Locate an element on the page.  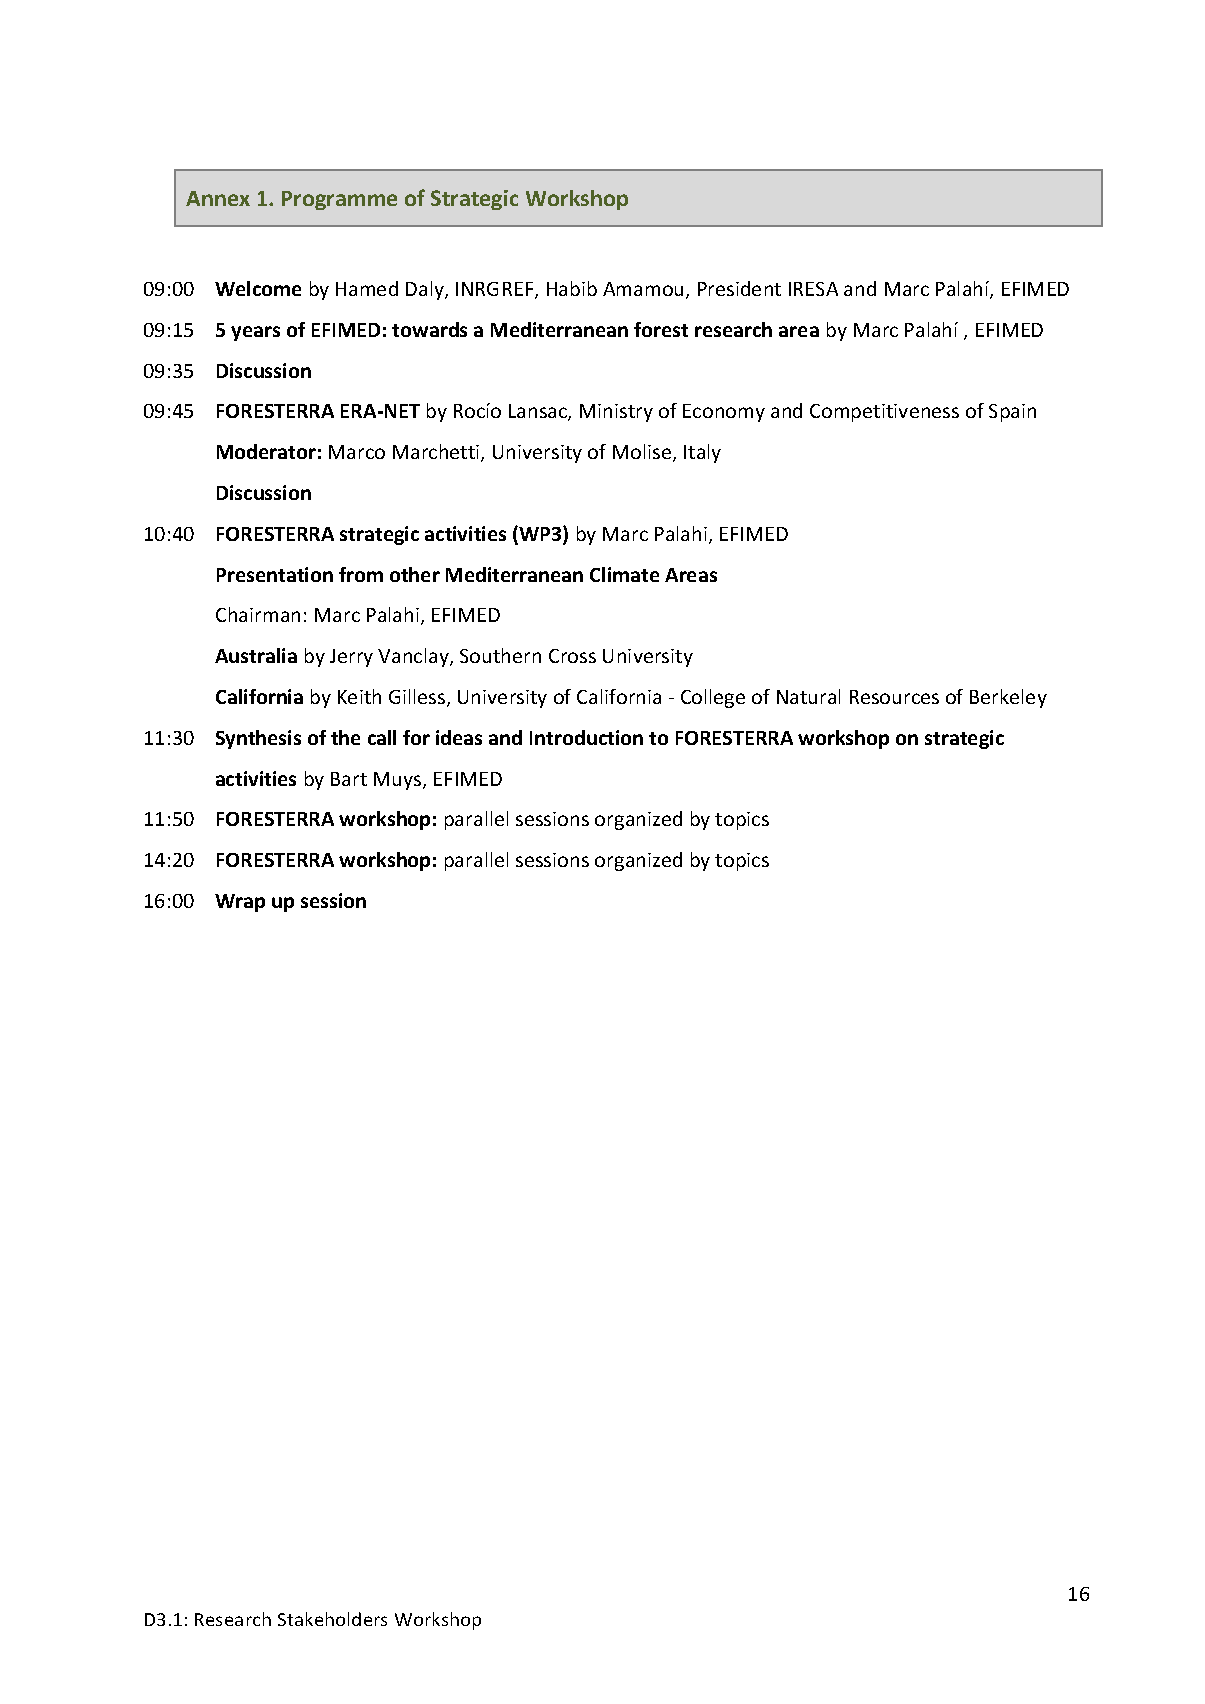
Introduction is located at coordinates (586, 737).
